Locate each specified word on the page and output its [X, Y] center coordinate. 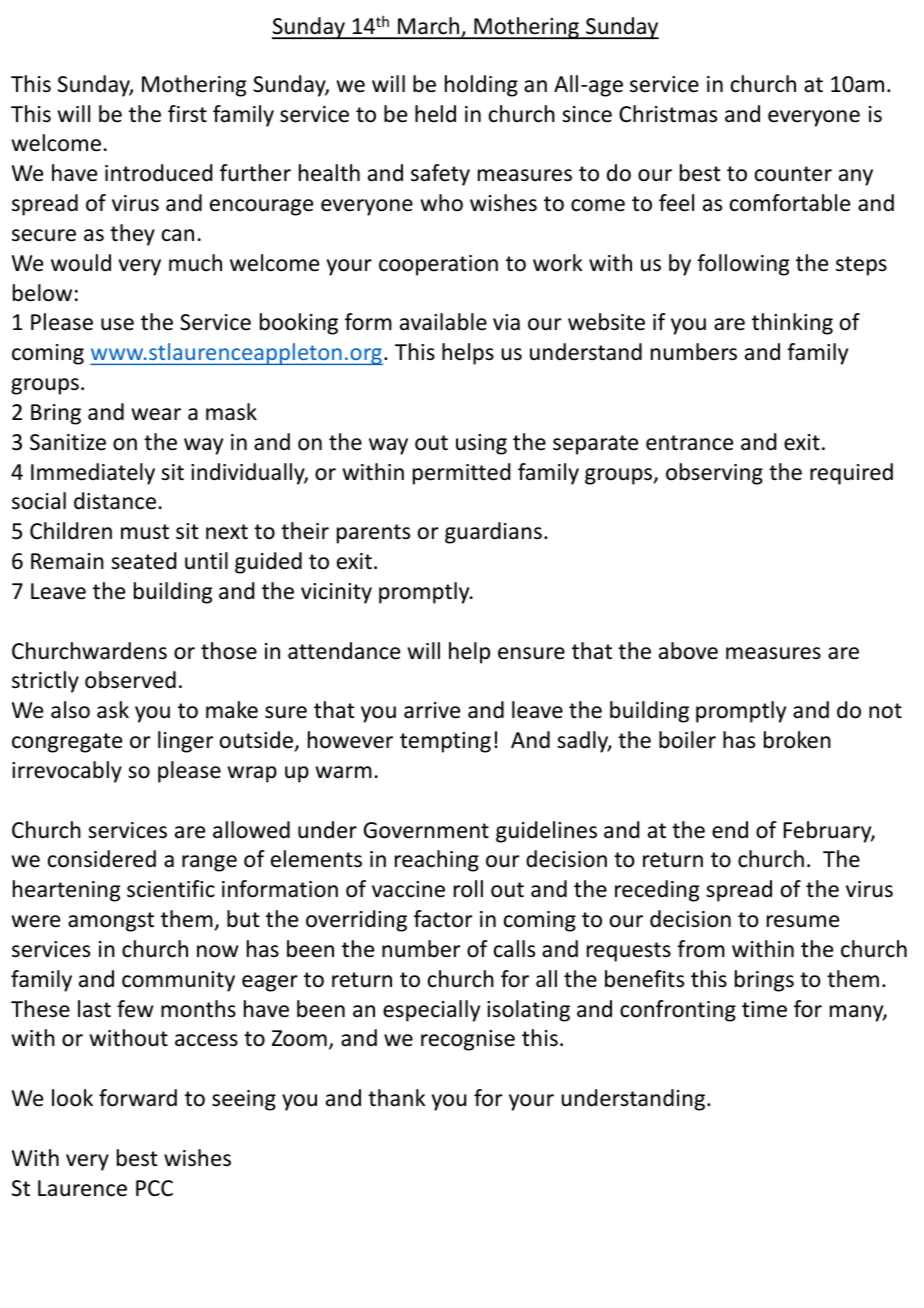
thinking [792, 324]
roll [468, 889]
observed [130, 680]
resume [803, 921]
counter [793, 174]
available [443, 322]
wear [156, 414]
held [435, 114]
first [187, 114]
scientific [171, 889]
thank [396, 1098]
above [688, 651]
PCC [154, 1188]
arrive [432, 710]
